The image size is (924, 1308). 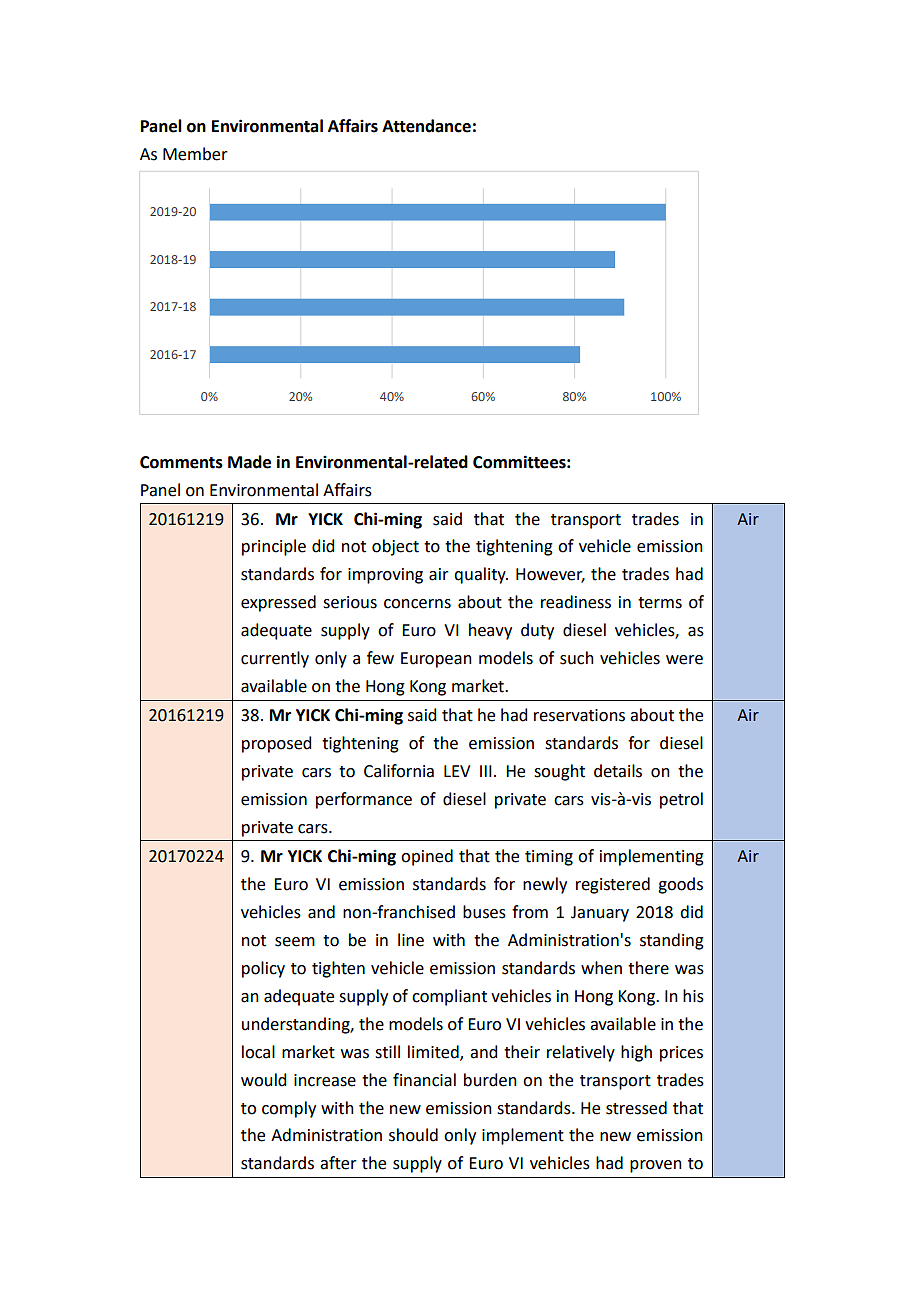 What do you see at coordinates (660, 603) in the screenshot?
I see `terms` at bounding box center [660, 603].
